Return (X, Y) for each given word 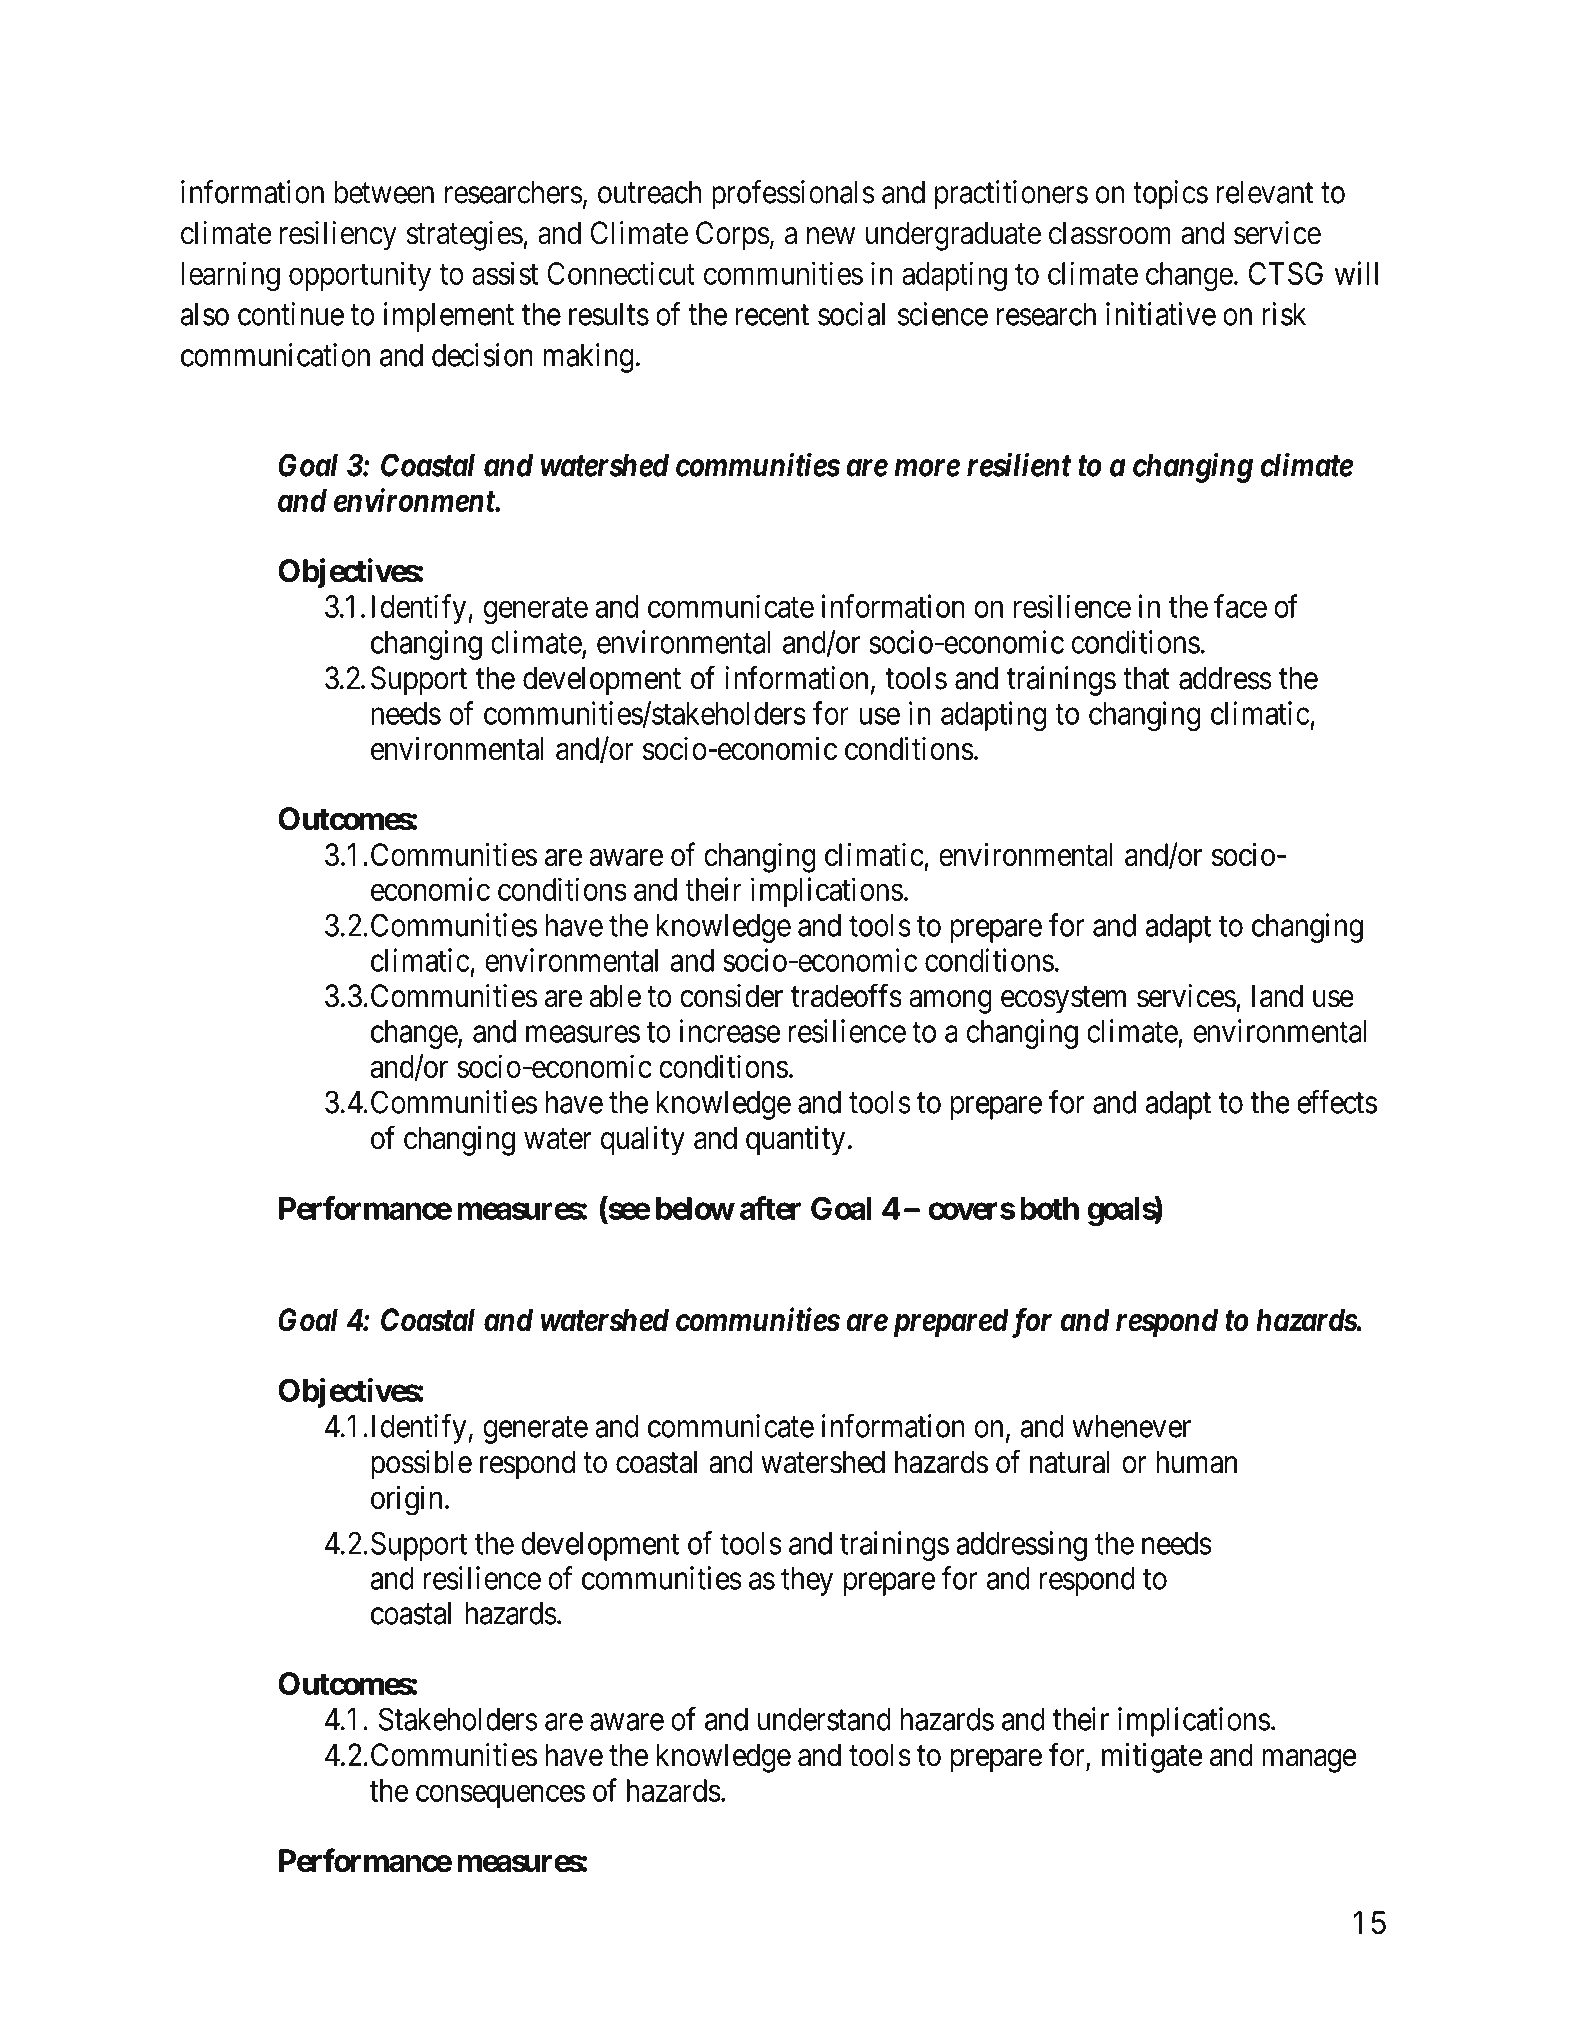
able (615, 996)
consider (731, 996)
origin (406, 1500)
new (831, 236)
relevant (1264, 192)
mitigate (1152, 1758)
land (1277, 996)
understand (824, 1719)
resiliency (338, 236)
